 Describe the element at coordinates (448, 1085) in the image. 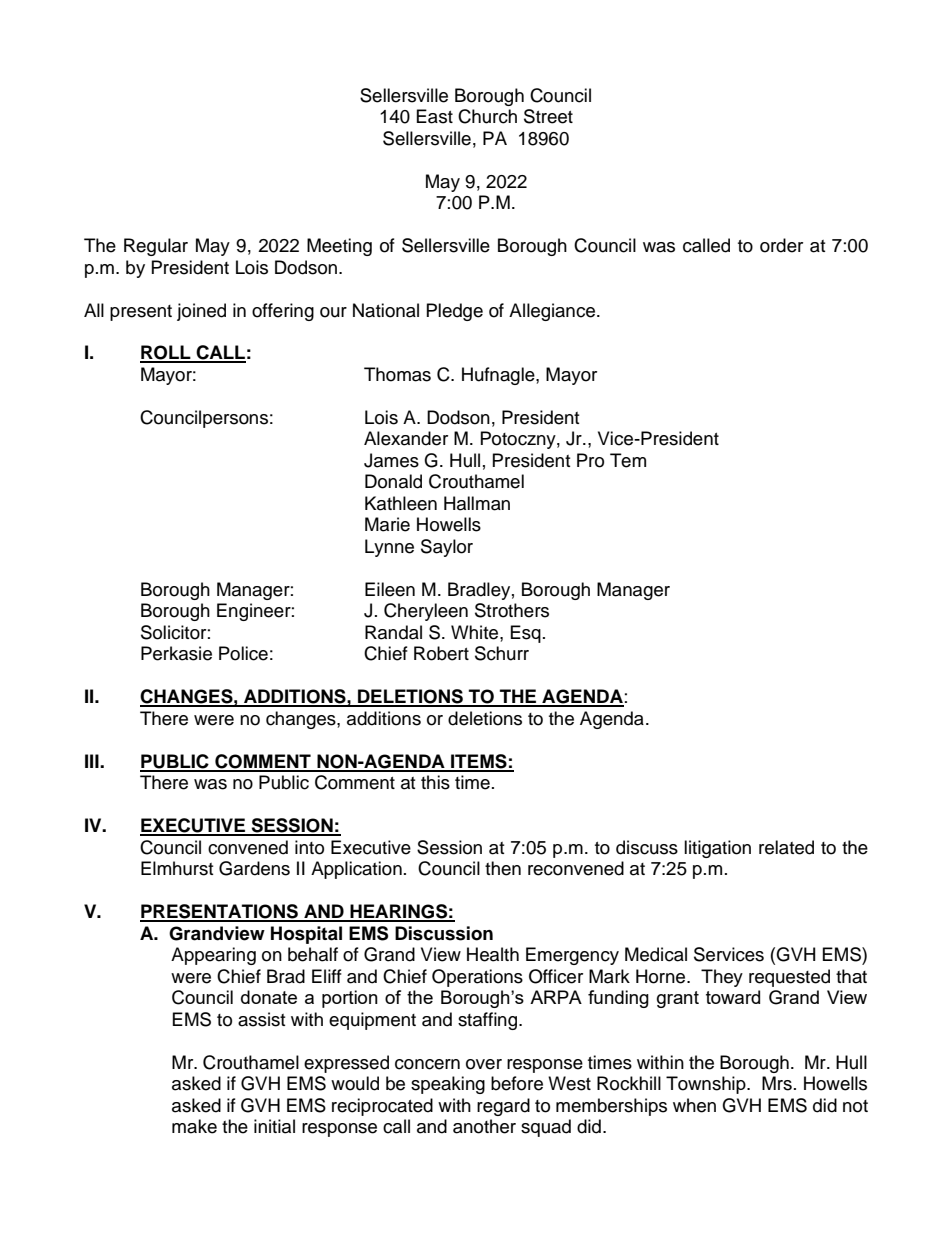

I see `speaking` at that location.
